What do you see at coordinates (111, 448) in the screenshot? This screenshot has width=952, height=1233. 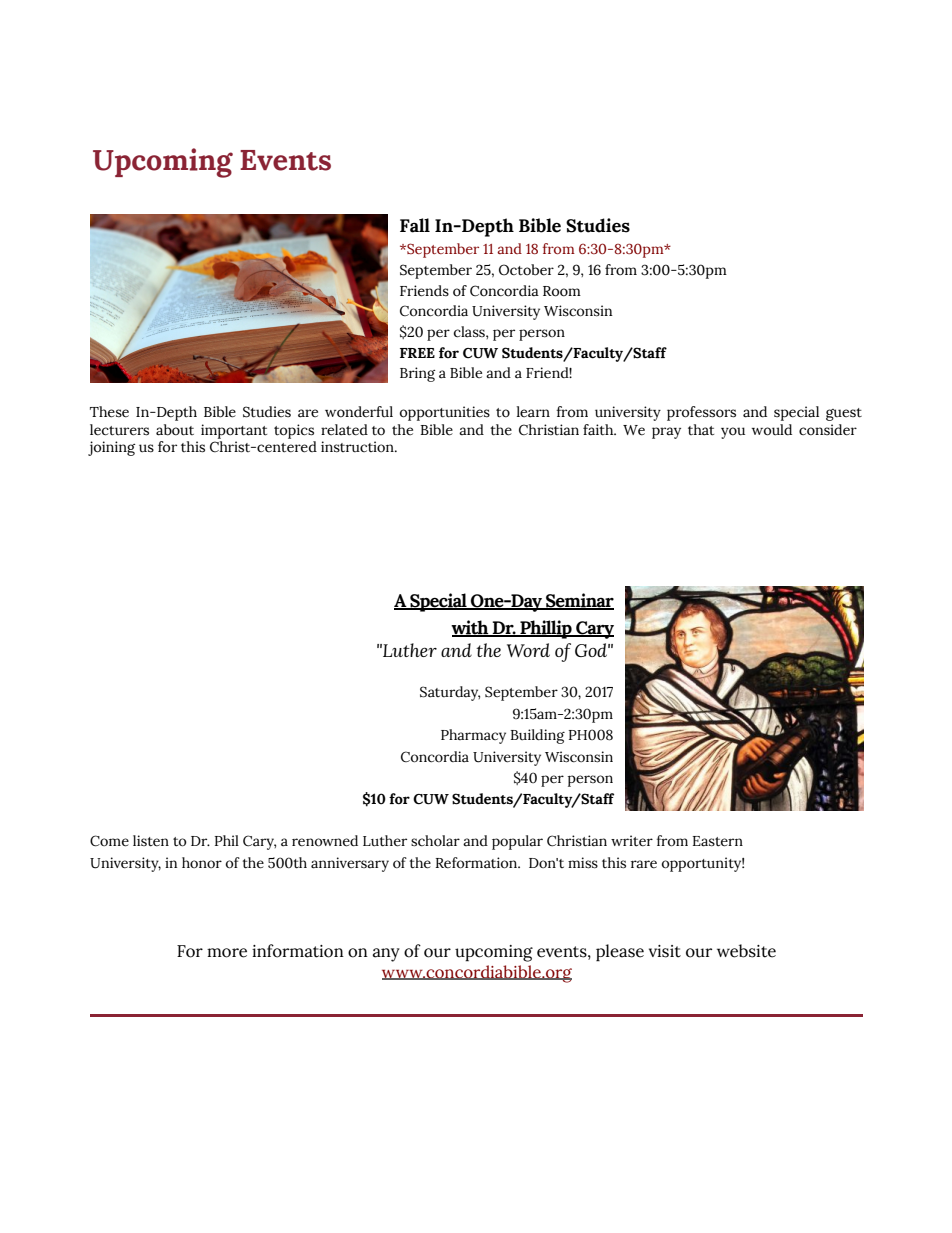 I see `joining` at bounding box center [111, 448].
